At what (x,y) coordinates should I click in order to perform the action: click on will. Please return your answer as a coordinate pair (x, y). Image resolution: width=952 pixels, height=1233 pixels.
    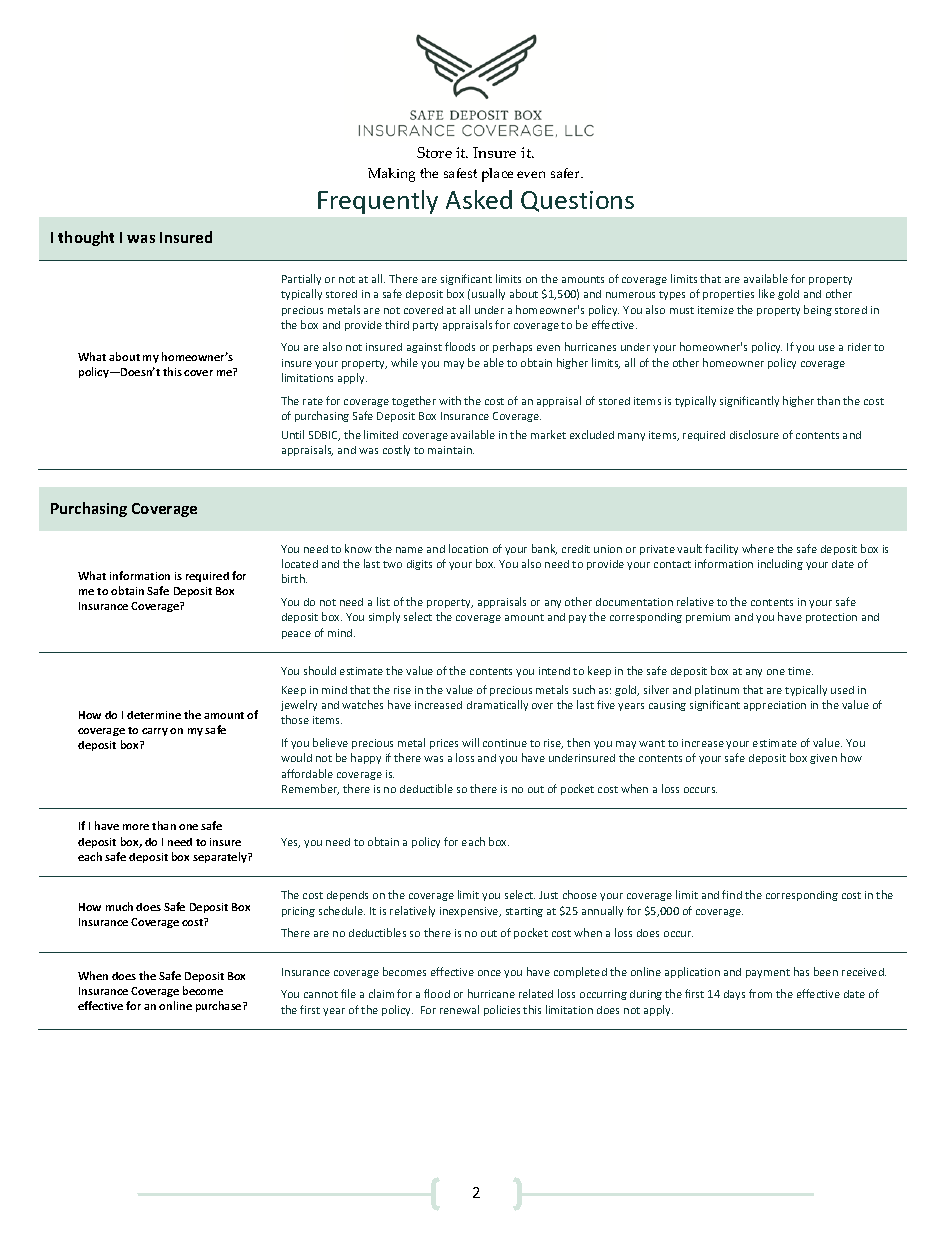
    Looking at the image, I should click on (470, 742).
